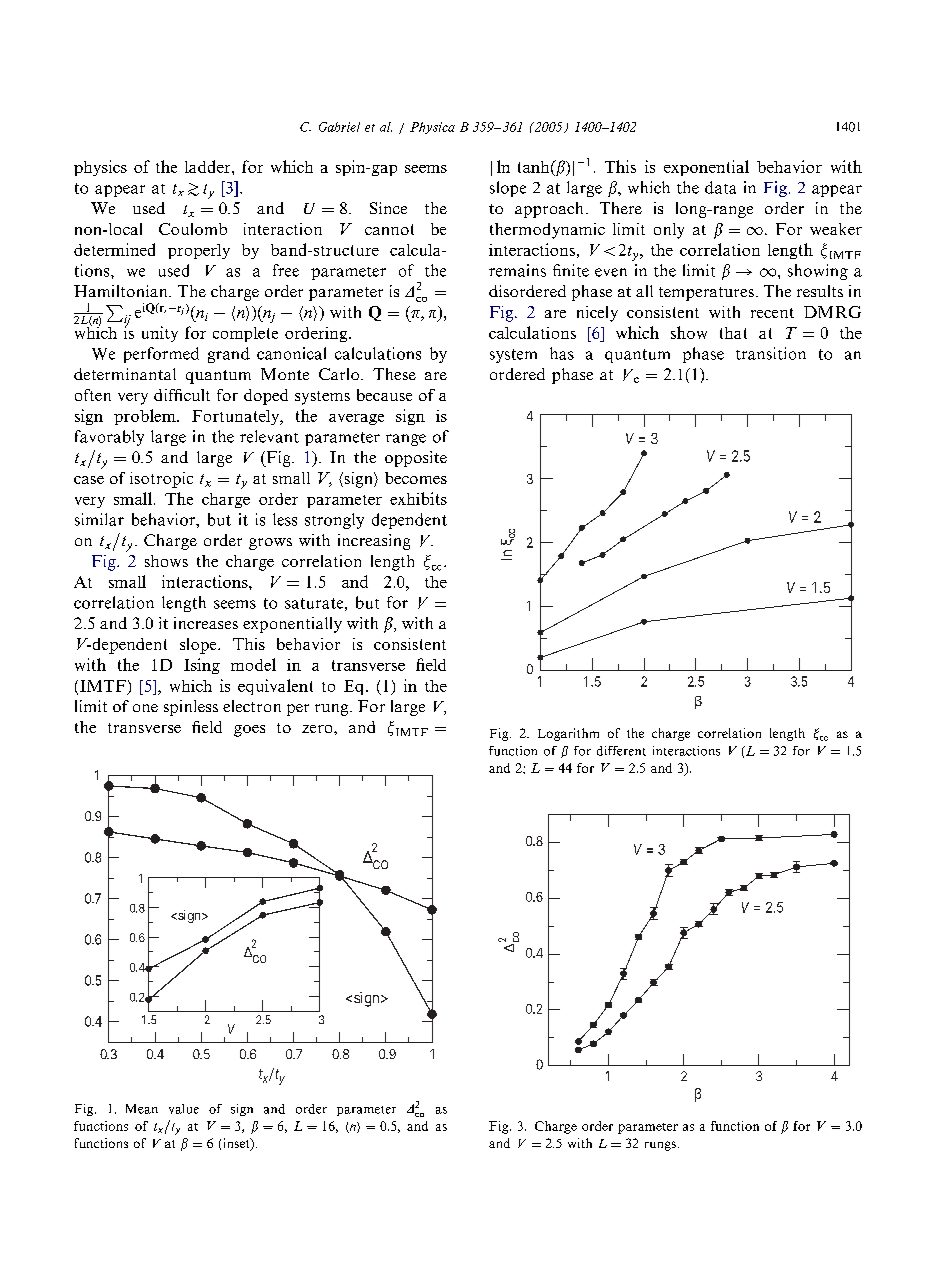 Image resolution: width=944 pixels, height=1288 pixels. I want to click on transition, so click(771, 353).
